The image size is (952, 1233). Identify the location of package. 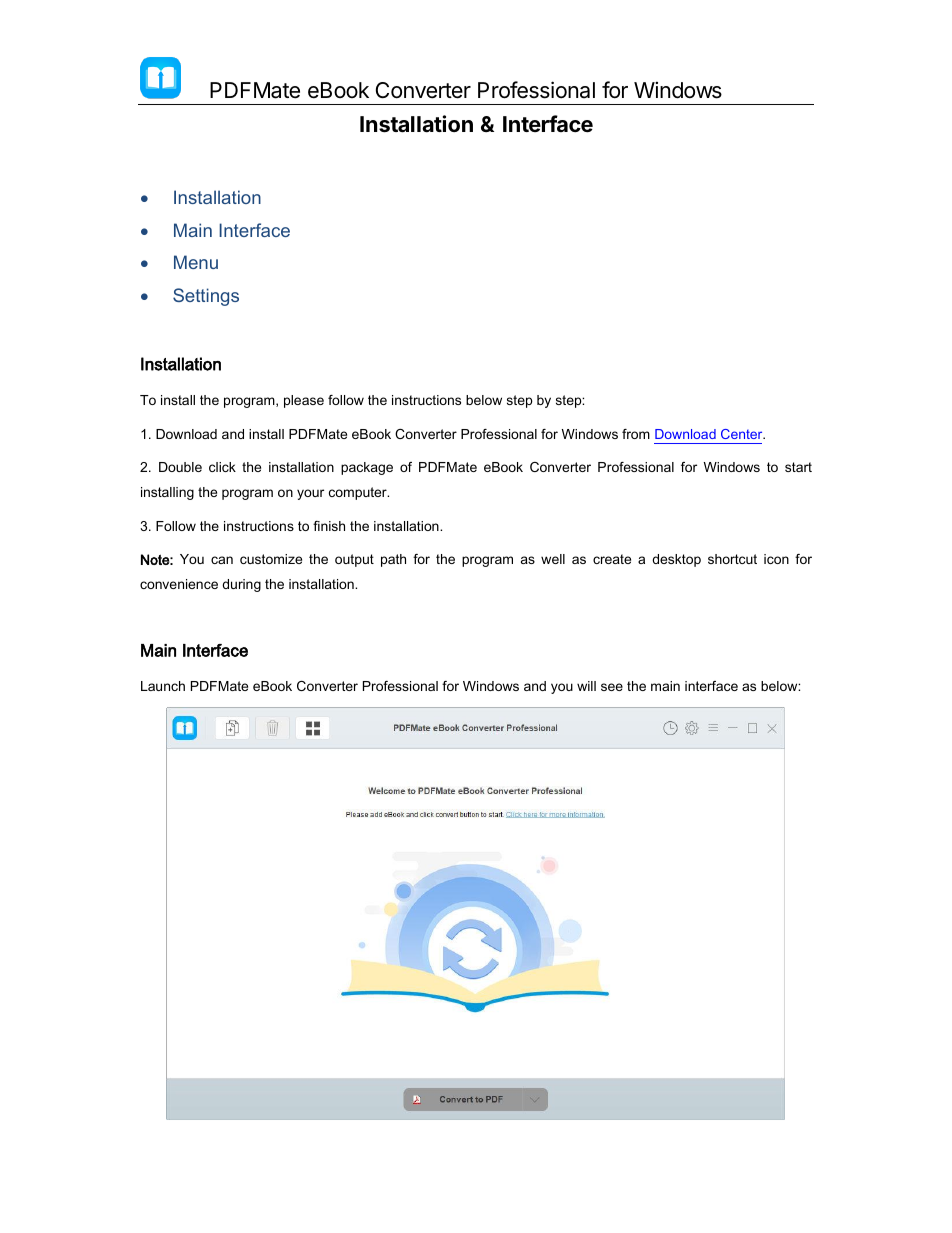
(367, 468).
